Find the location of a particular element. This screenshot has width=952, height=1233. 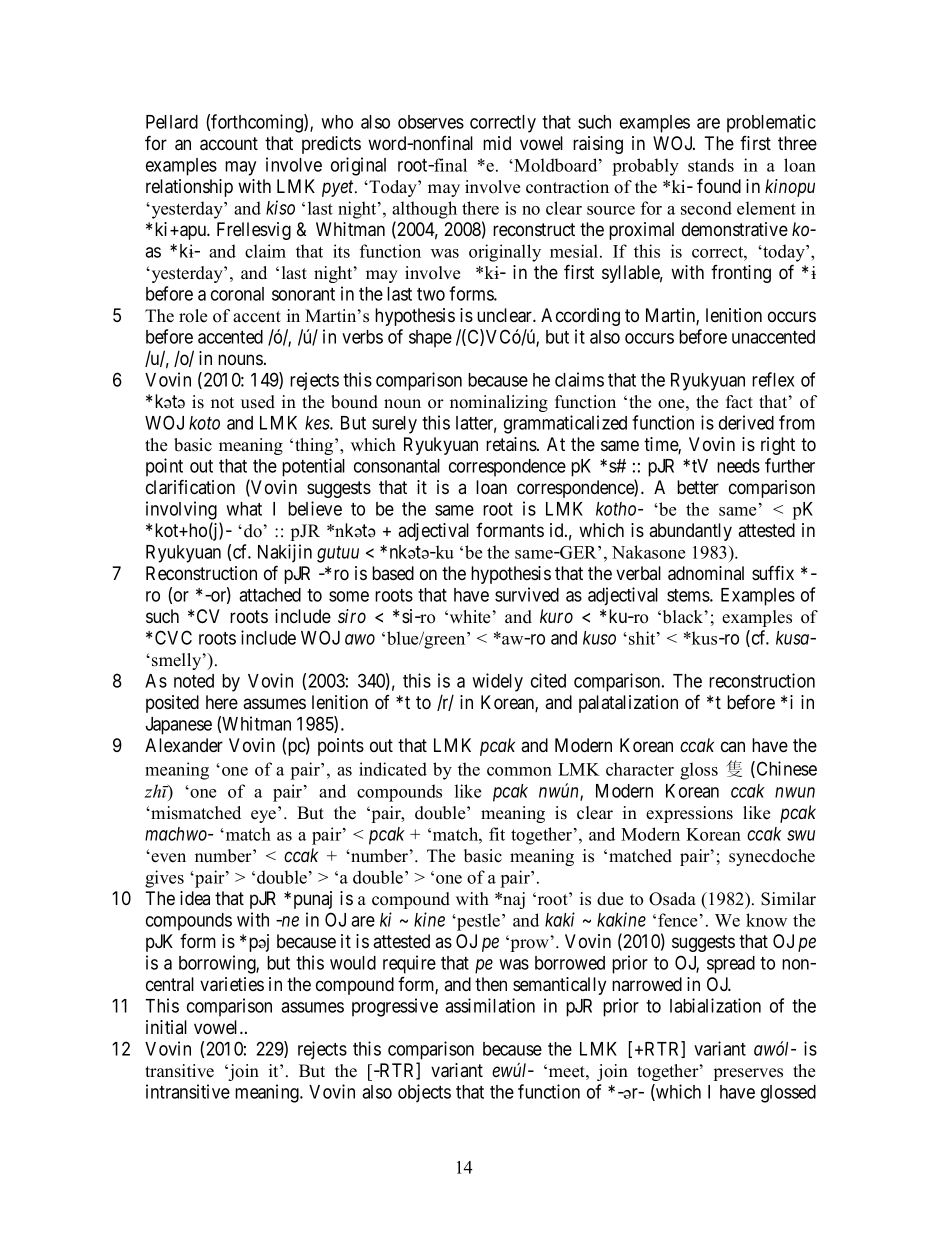

common is located at coordinates (519, 771).
